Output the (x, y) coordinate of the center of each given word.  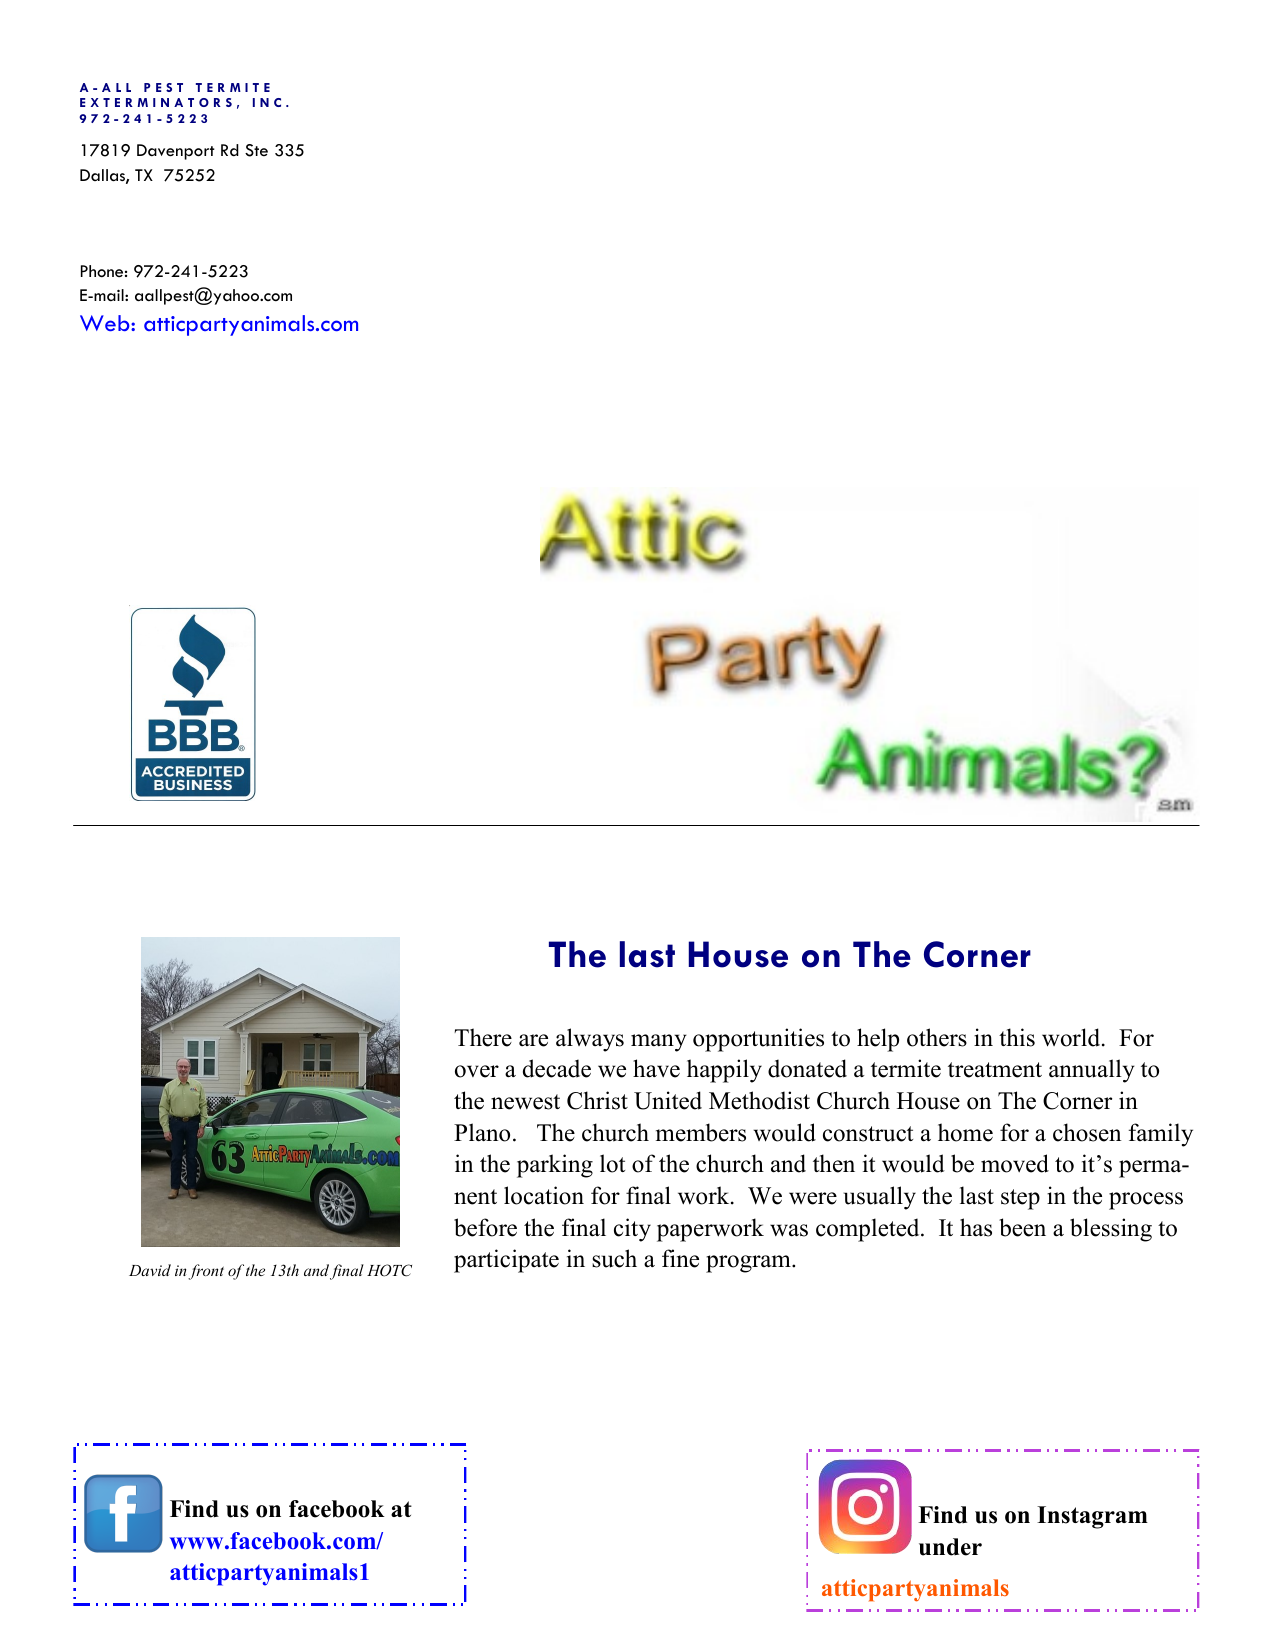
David (150, 1270)
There (483, 1037)
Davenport (176, 152)
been (1022, 1227)
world (1072, 1037)
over (477, 1071)
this (1017, 1037)
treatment (995, 1070)
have (656, 1068)
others (937, 1037)
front (206, 1272)
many (659, 1043)
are (533, 1040)
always (590, 1040)
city (632, 1230)
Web (106, 323)
